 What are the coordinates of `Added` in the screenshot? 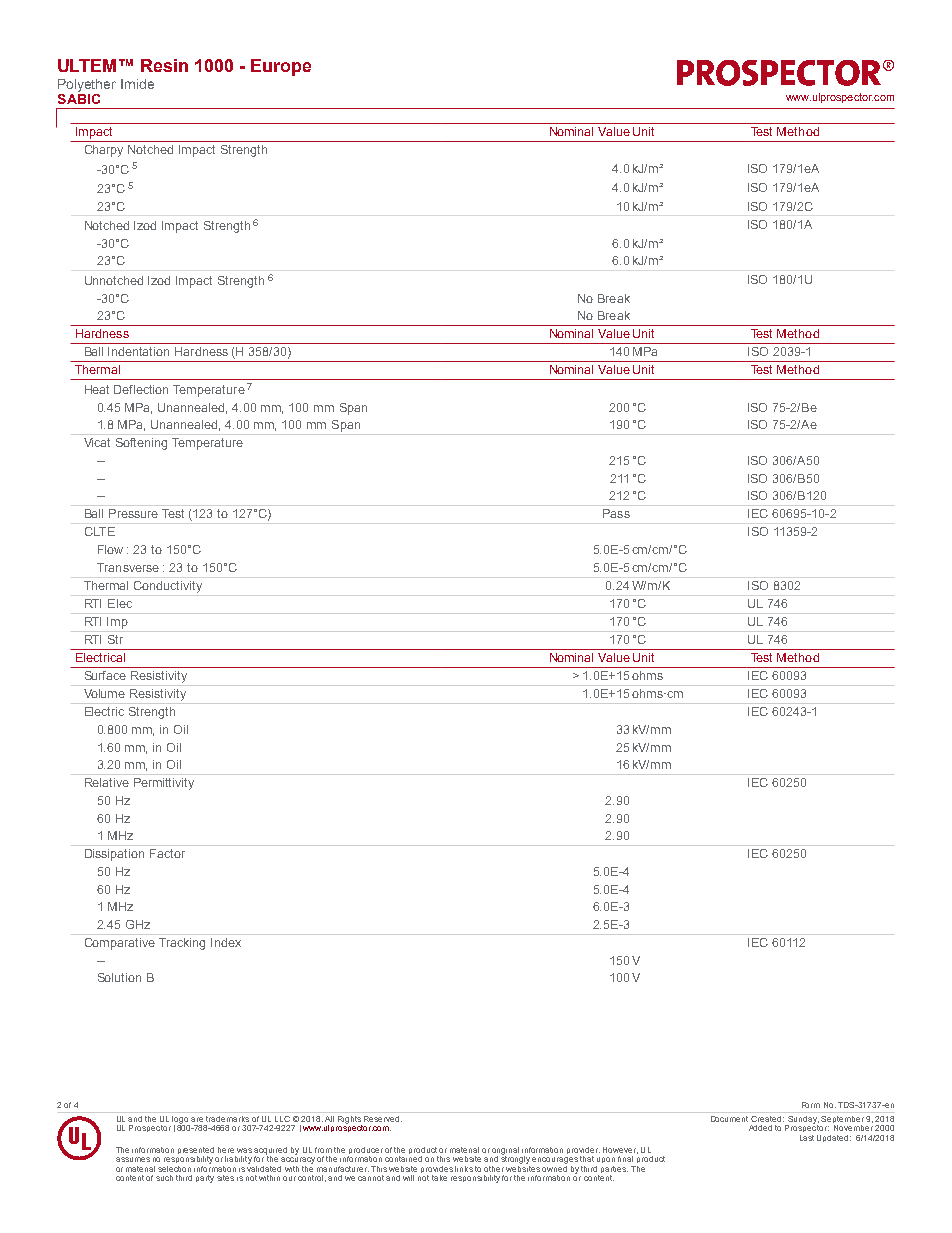 It's located at (760, 1128).
